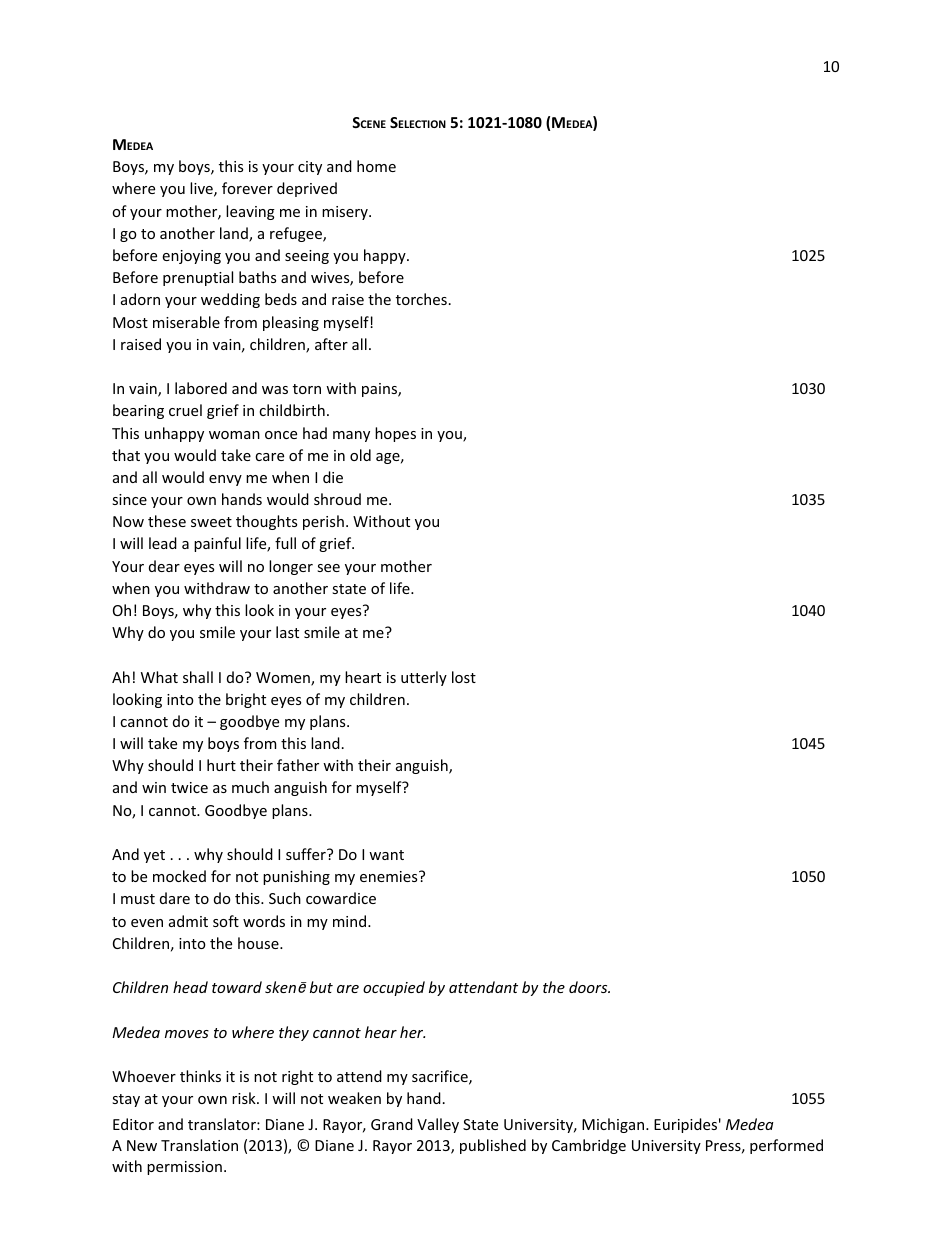  What do you see at coordinates (786, 1146) in the screenshot?
I see `performed` at bounding box center [786, 1146].
